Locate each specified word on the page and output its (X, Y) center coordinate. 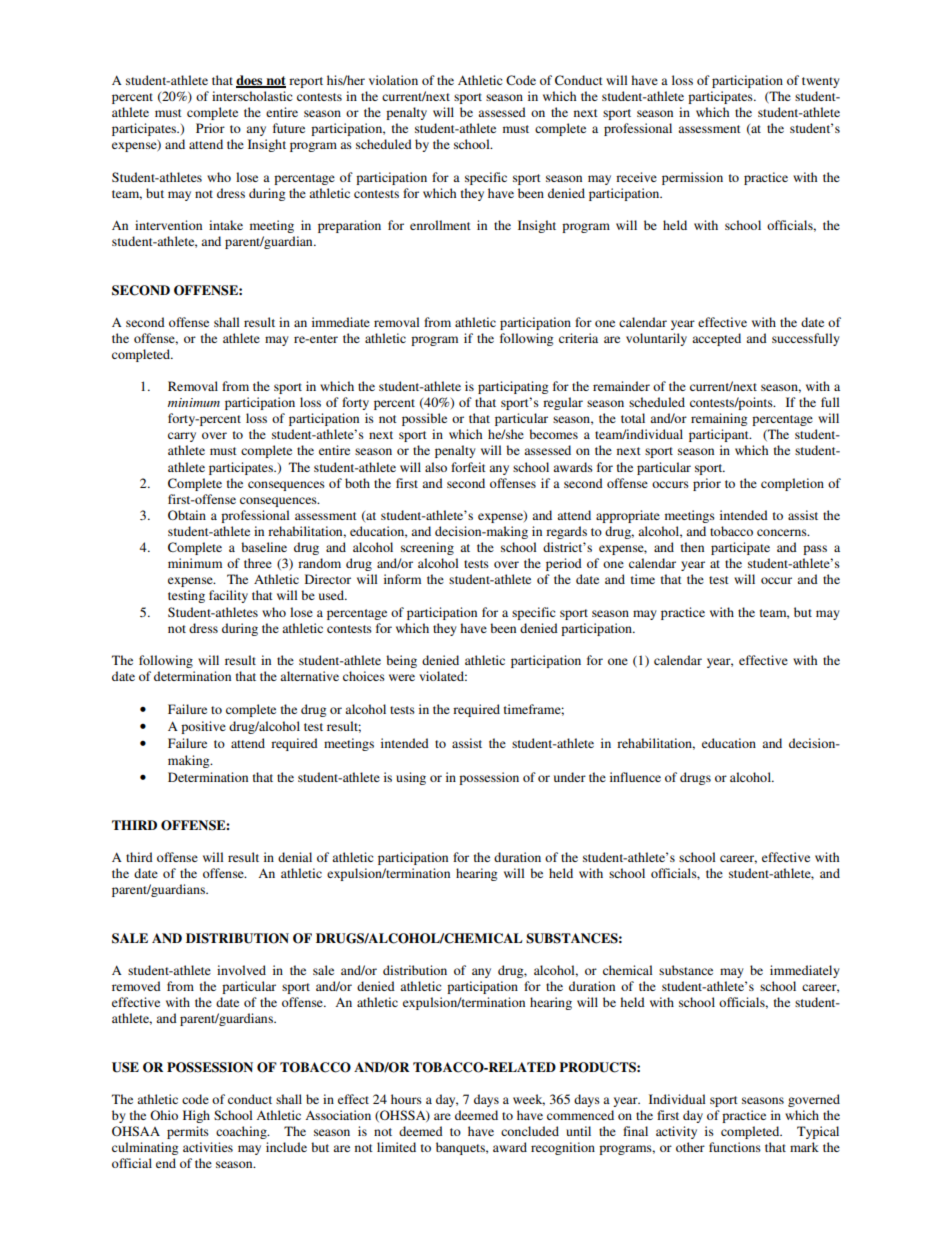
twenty (821, 82)
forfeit (468, 467)
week (529, 1100)
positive (203, 727)
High (196, 1116)
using (411, 778)
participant (720, 435)
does (250, 81)
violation (393, 80)
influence (635, 777)
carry (182, 437)
